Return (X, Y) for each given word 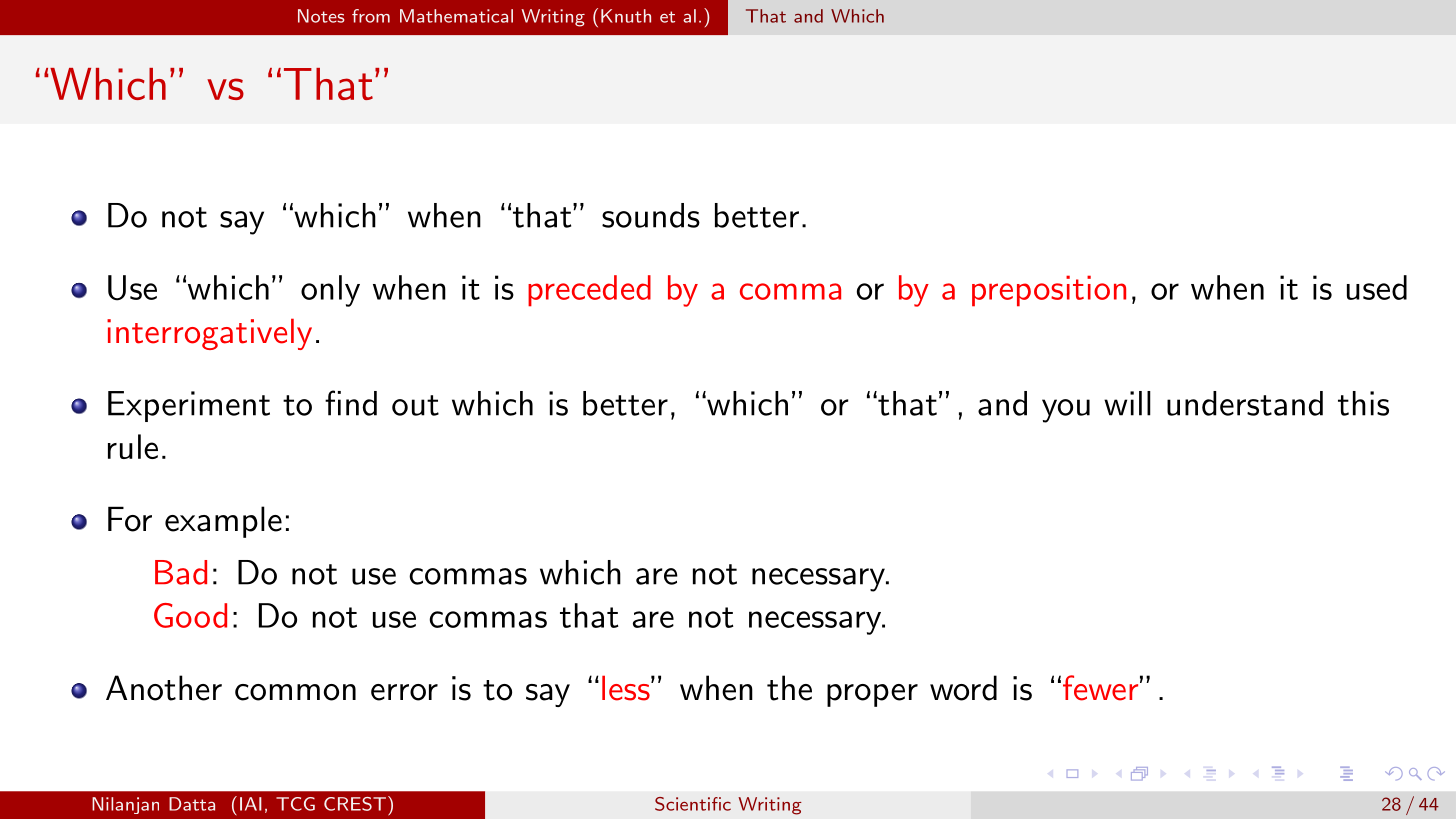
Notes (321, 16)
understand (1245, 403)
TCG (295, 804)
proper (872, 695)
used (1377, 287)
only (330, 291)
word (963, 688)
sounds (651, 215)
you (1066, 411)
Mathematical (456, 16)
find (351, 403)
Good (190, 615)
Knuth (626, 16)
